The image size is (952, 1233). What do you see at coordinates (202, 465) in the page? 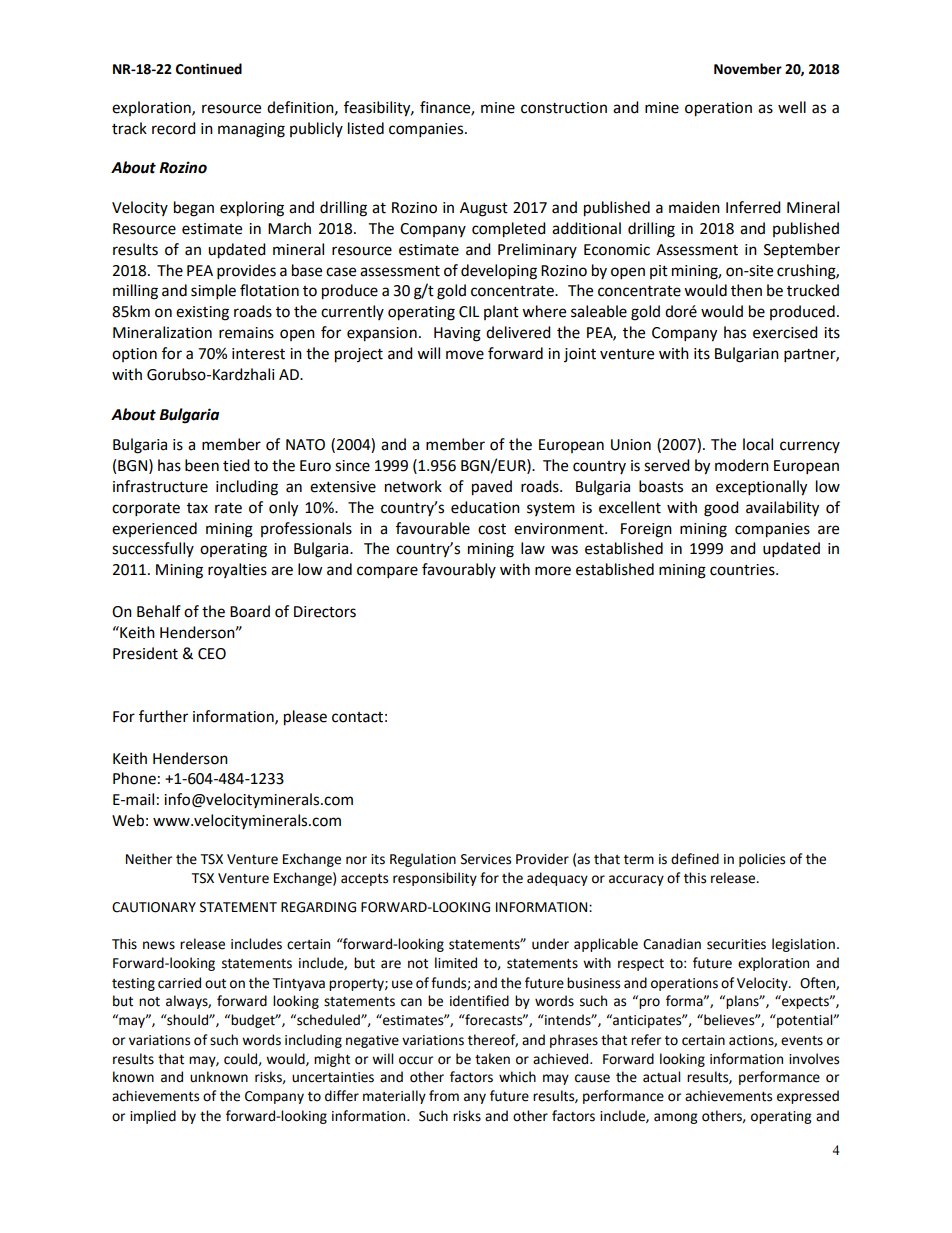
I see `been` at bounding box center [202, 465].
